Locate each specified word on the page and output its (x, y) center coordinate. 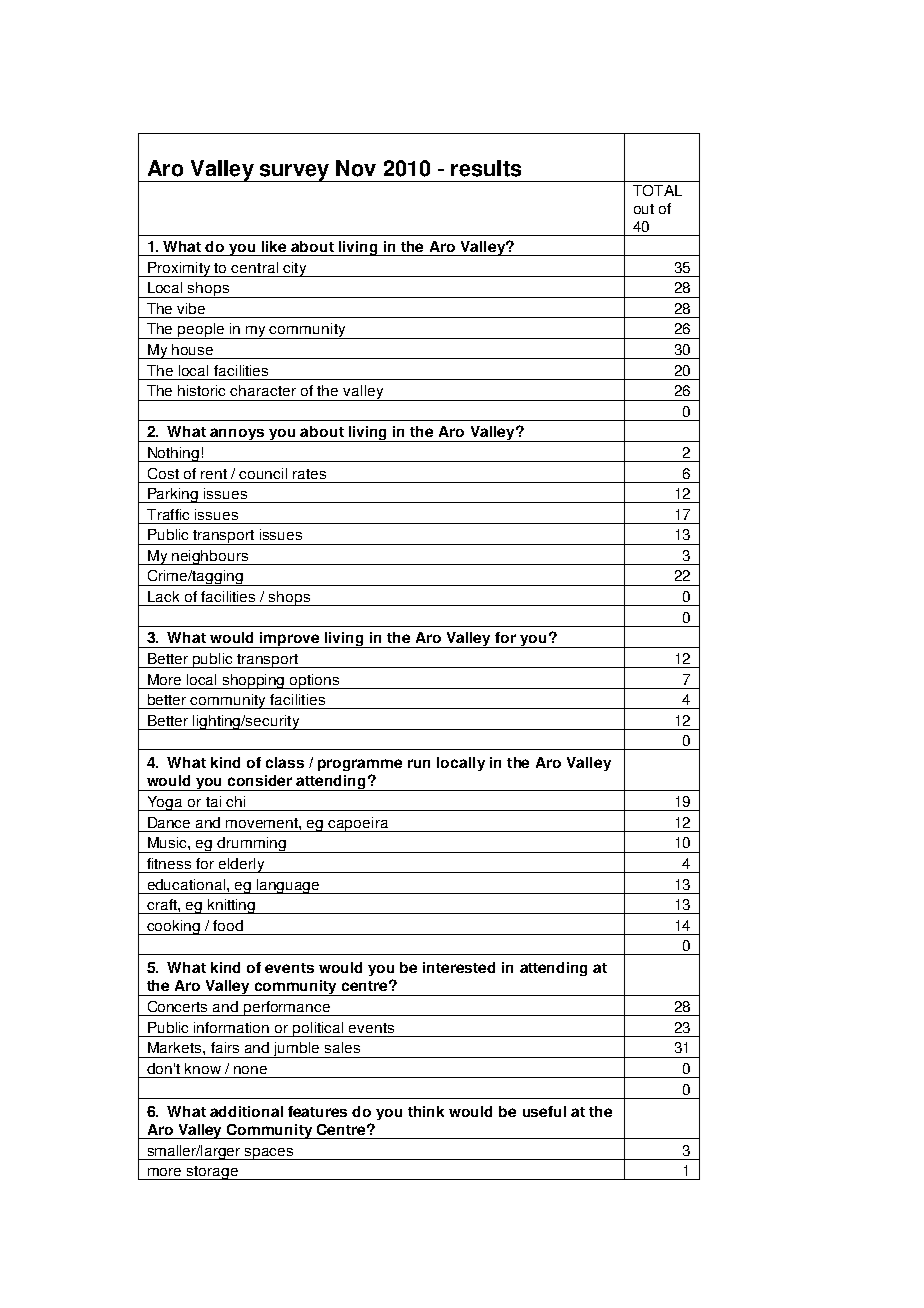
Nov (356, 168)
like (274, 246)
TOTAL (657, 190)
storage (212, 1173)
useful (544, 1111)
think (426, 1111)
